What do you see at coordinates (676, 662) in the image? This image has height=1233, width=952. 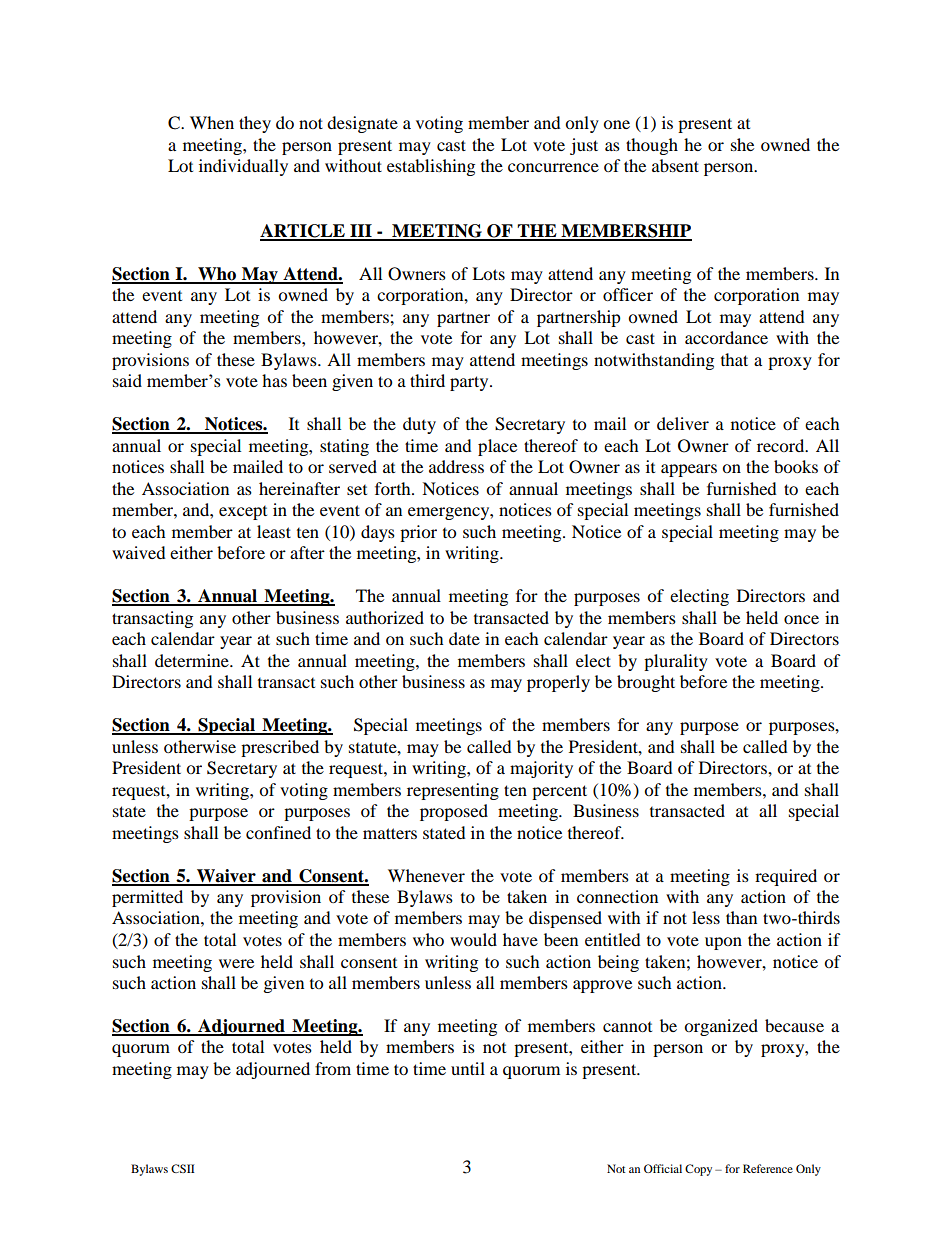 I see `plurality` at bounding box center [676, 662].
